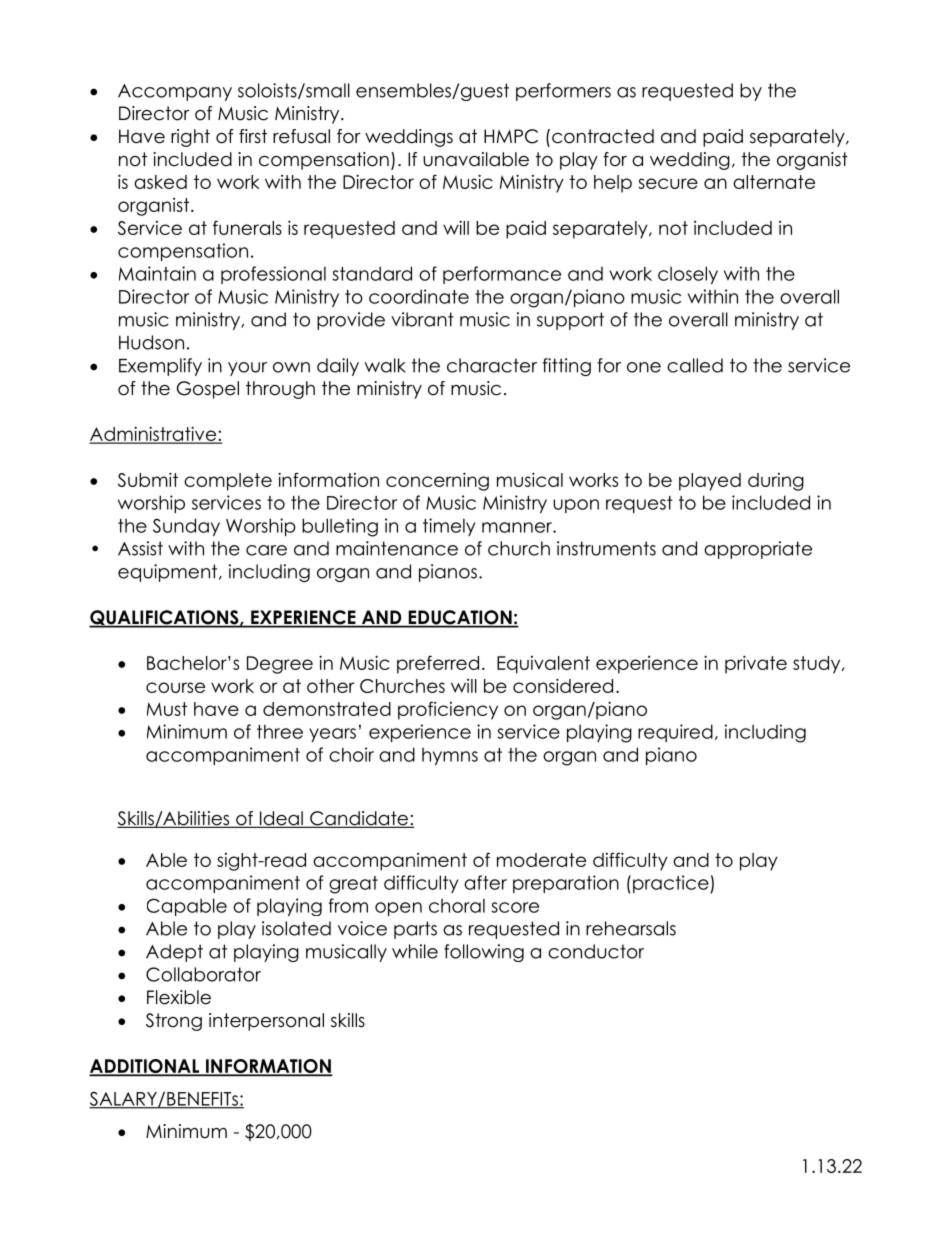  What do you see at coordinates (774, 182) in the screenshot?
I see `alternate` at bounding box center [774, 182].
